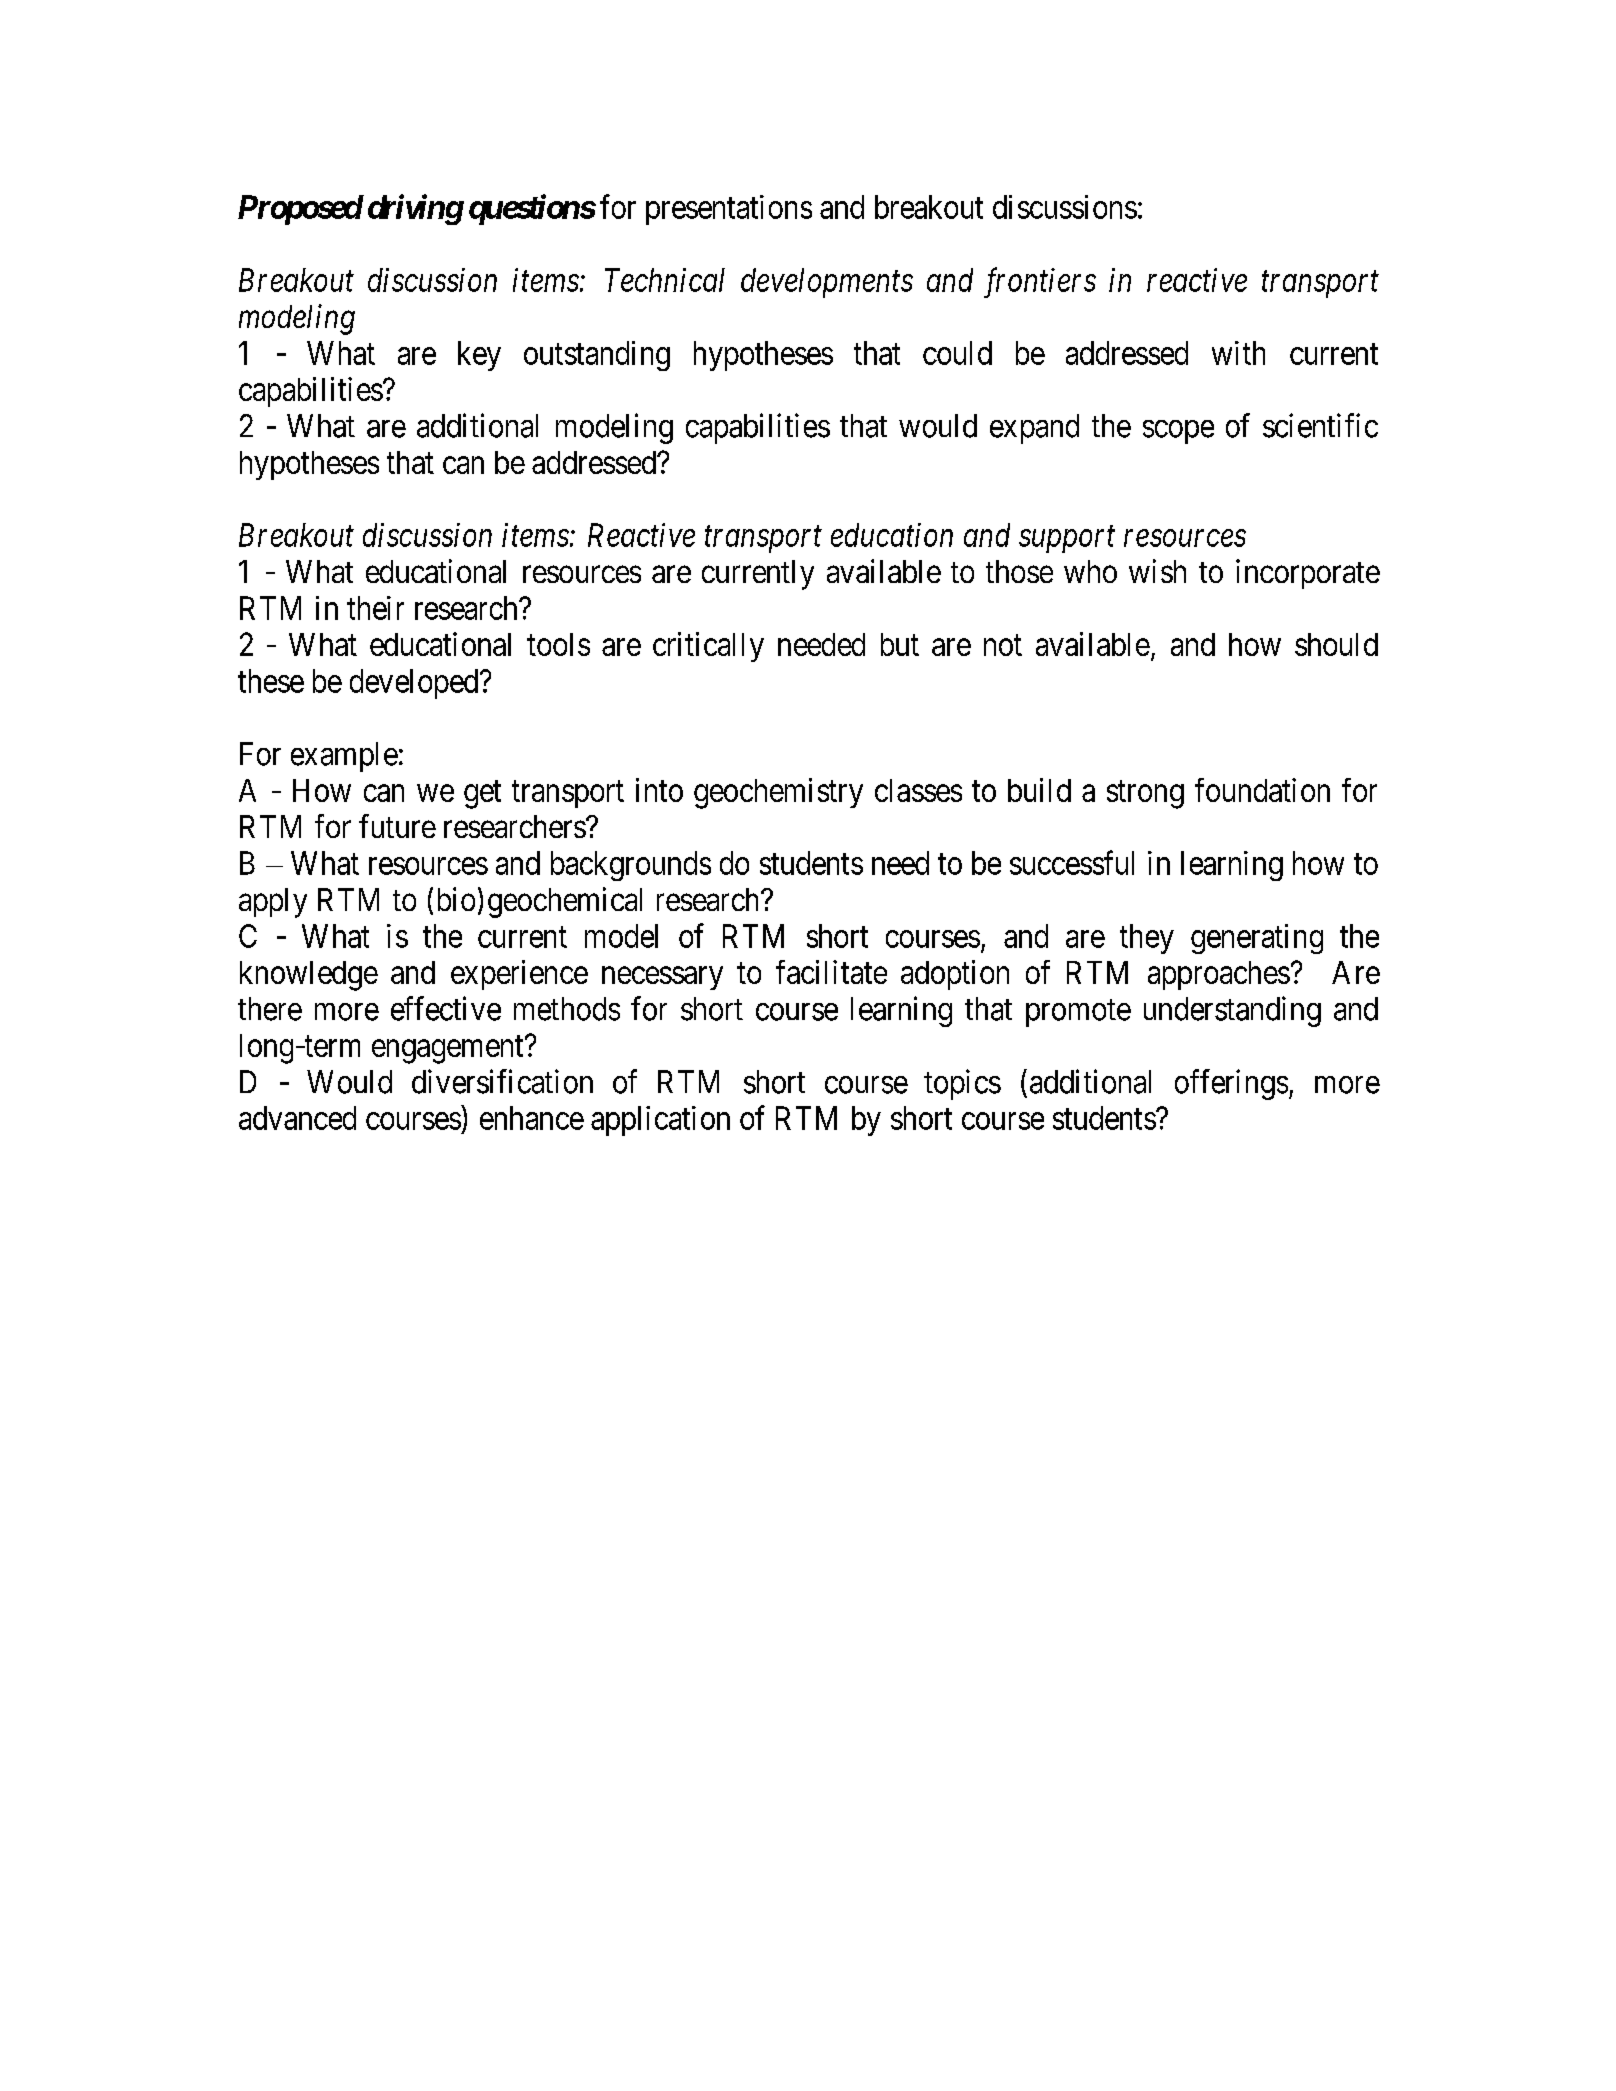  What do you see at coordinates (660, 1121) in the document?
I see `application` at bounding box center [660, 1121].
